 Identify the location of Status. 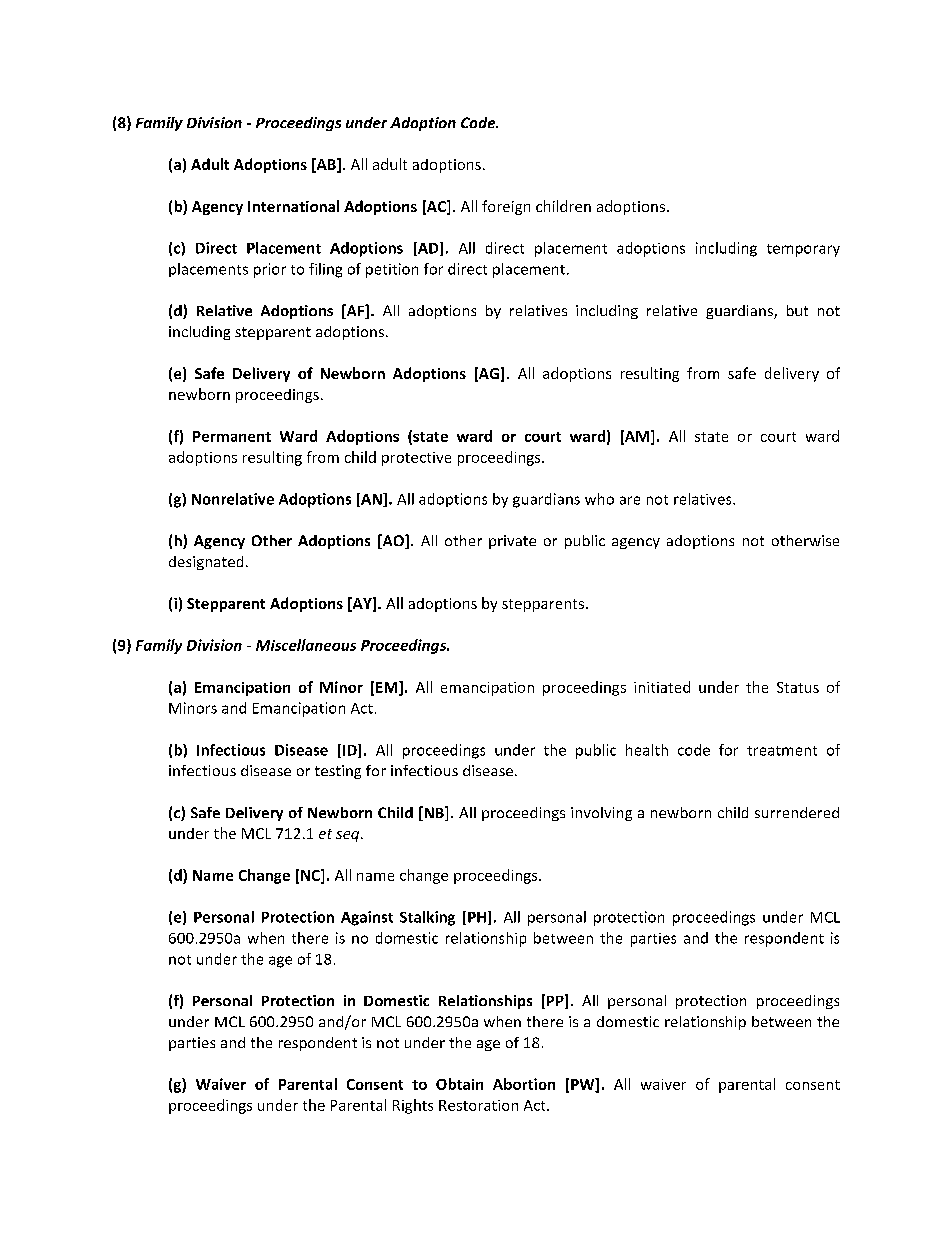
(798, 687).
